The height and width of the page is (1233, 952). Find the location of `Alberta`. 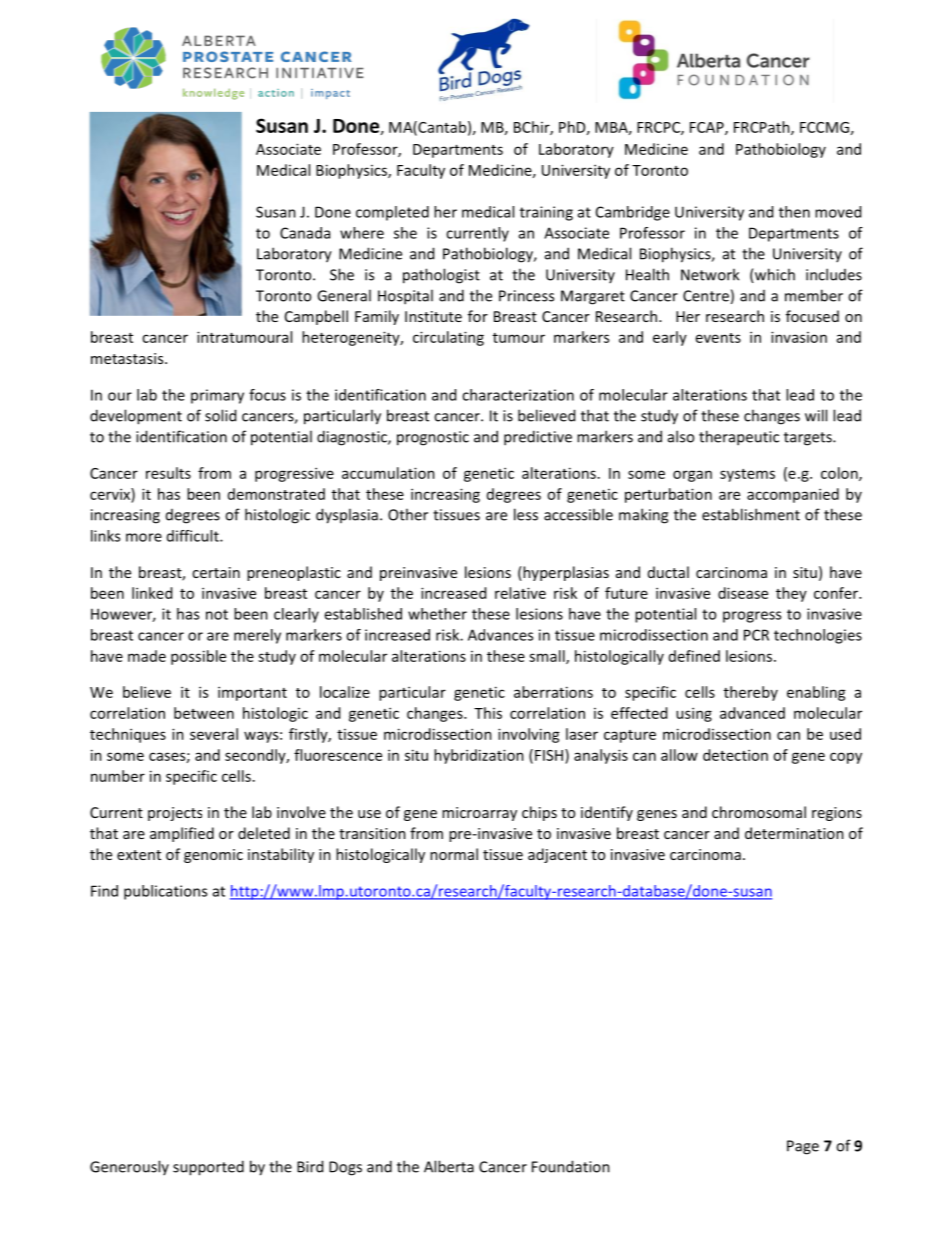

Alberta is located at coordinates (449, 1166).
